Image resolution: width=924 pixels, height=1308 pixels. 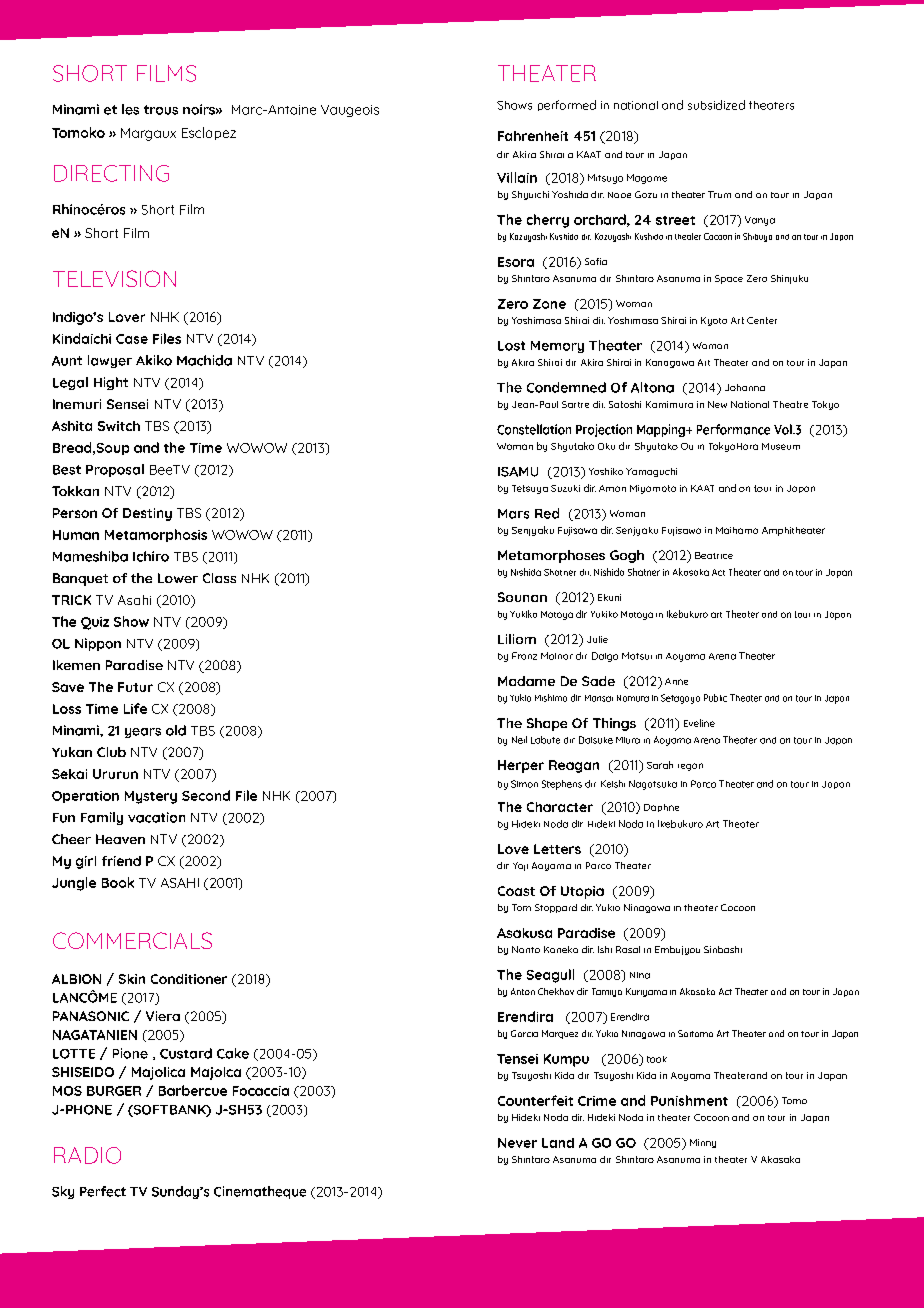 I want to click on DIRECTING, so click(x=111, y=173).
